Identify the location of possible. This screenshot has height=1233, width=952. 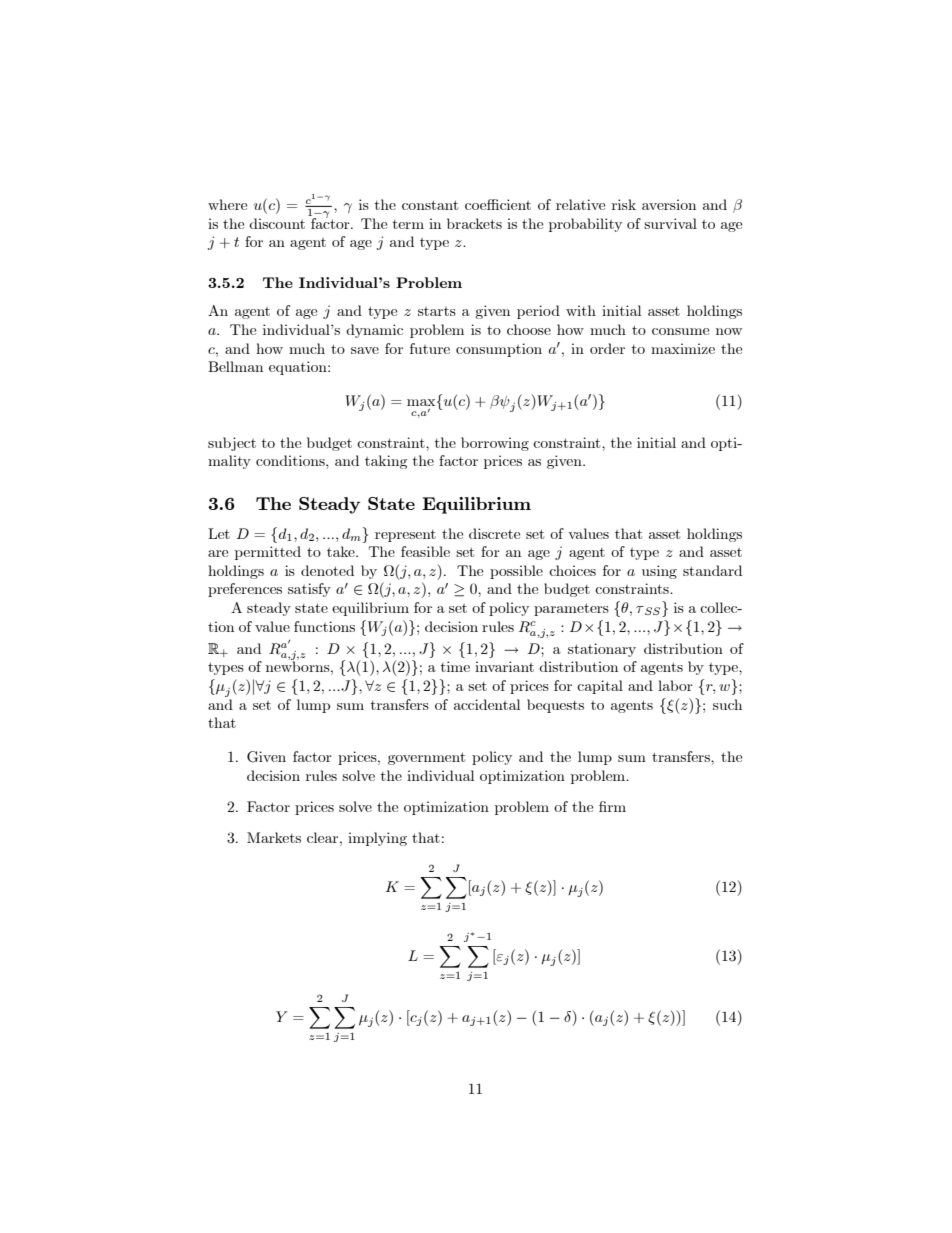
(516, 572).
